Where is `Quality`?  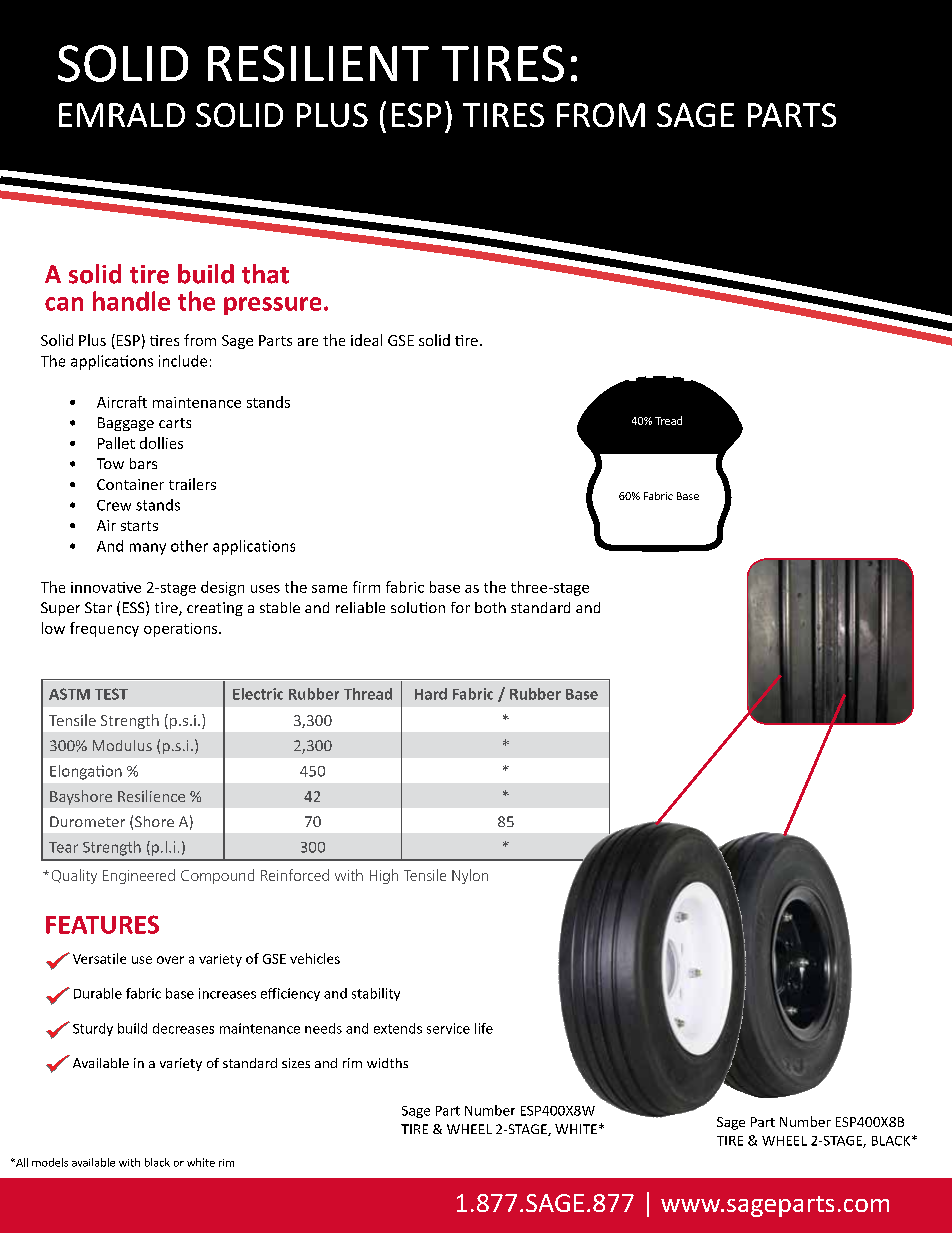
Quality is located at coordinates (74, 876).
